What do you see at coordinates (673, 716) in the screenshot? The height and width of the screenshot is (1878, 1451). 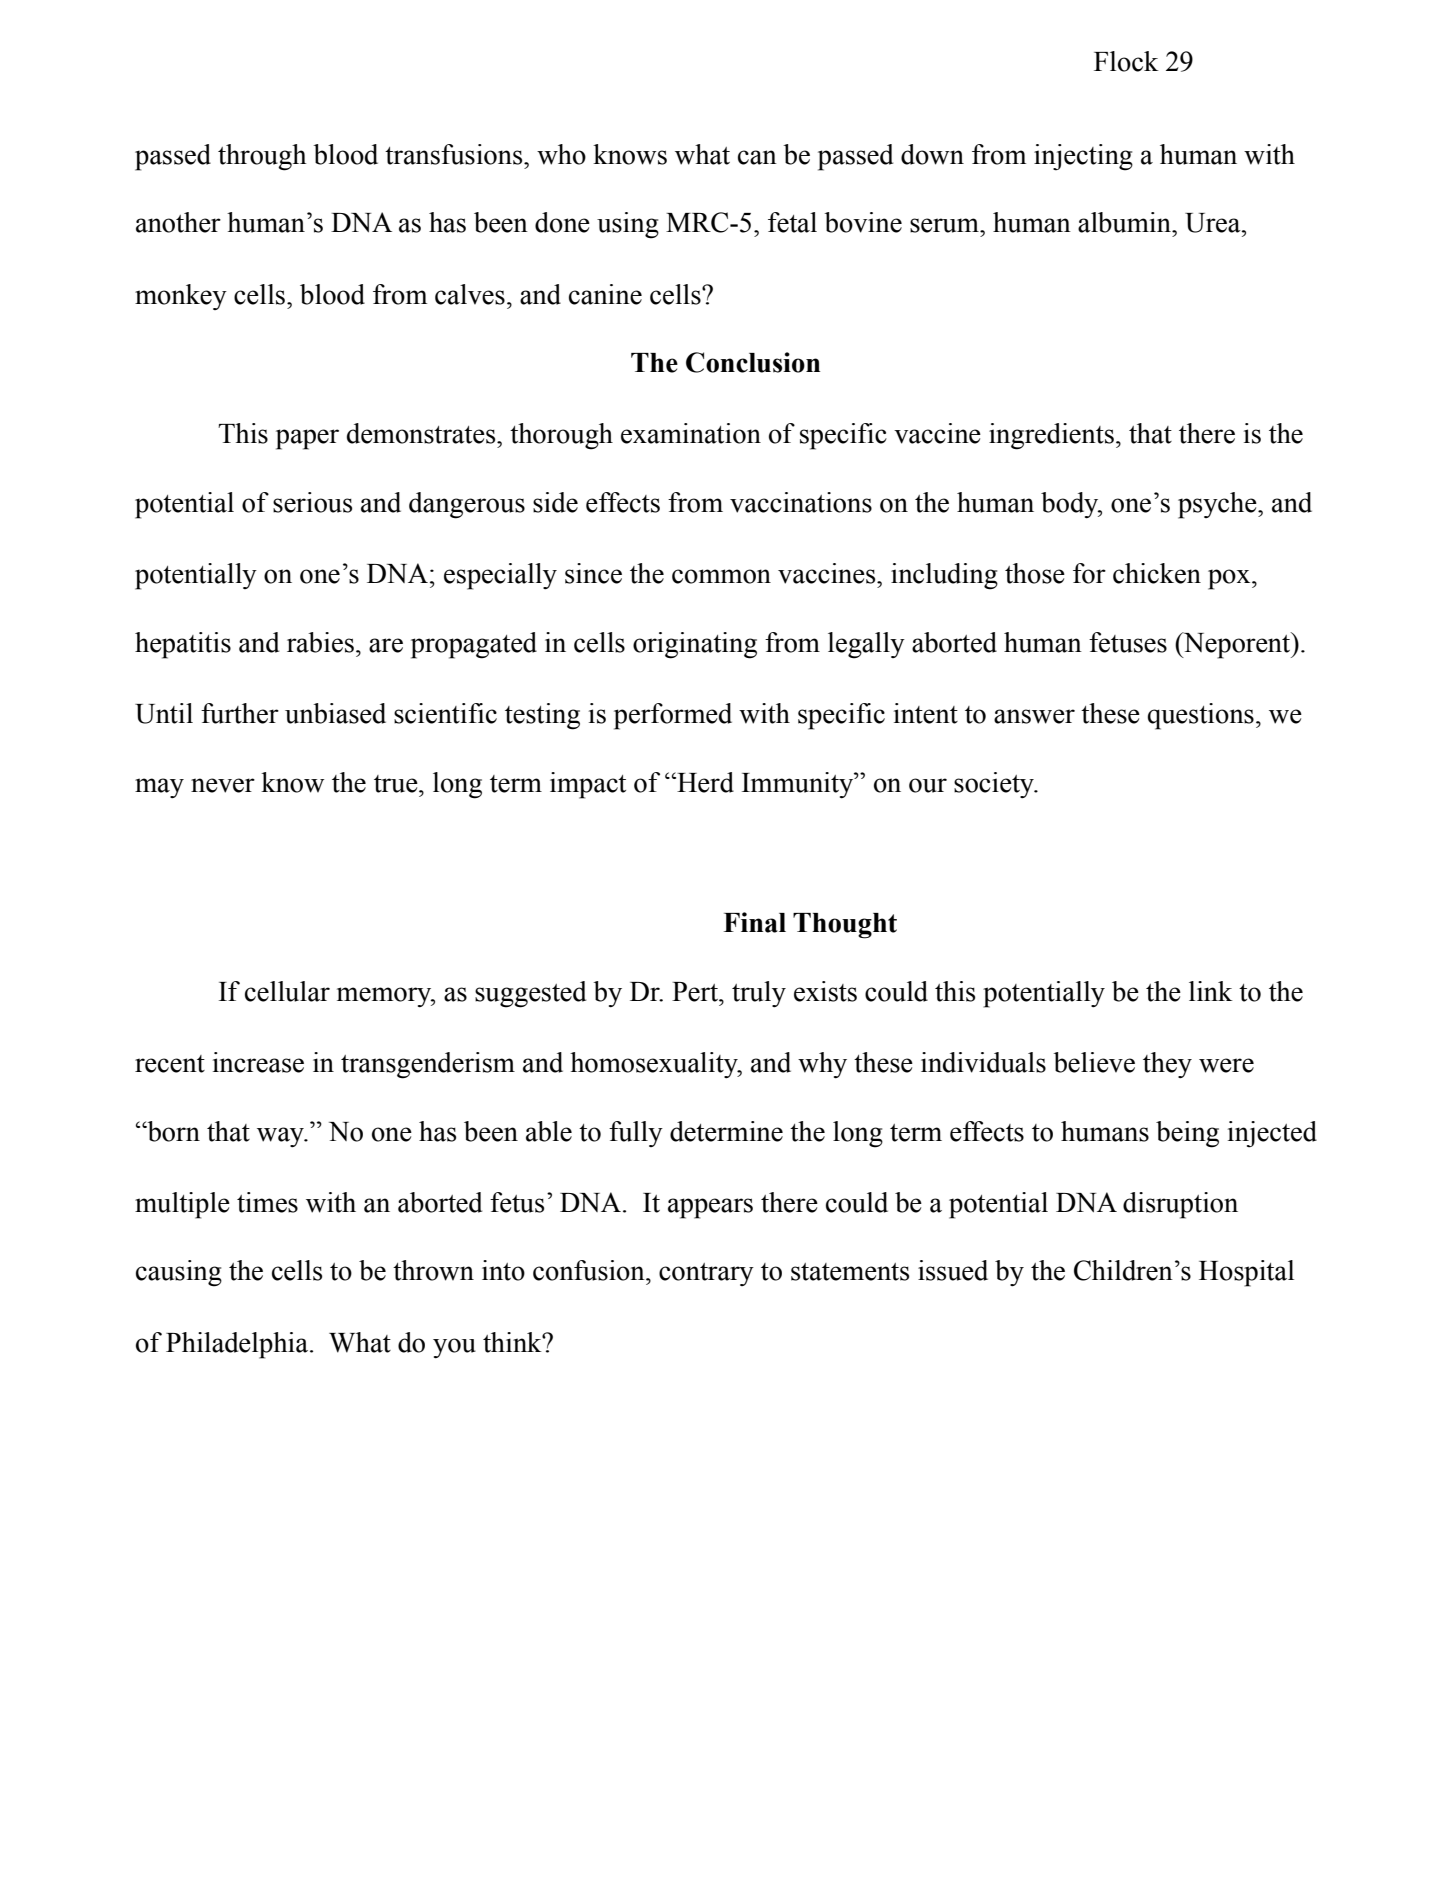 I see `performed` at bounding box center [673, 716].
